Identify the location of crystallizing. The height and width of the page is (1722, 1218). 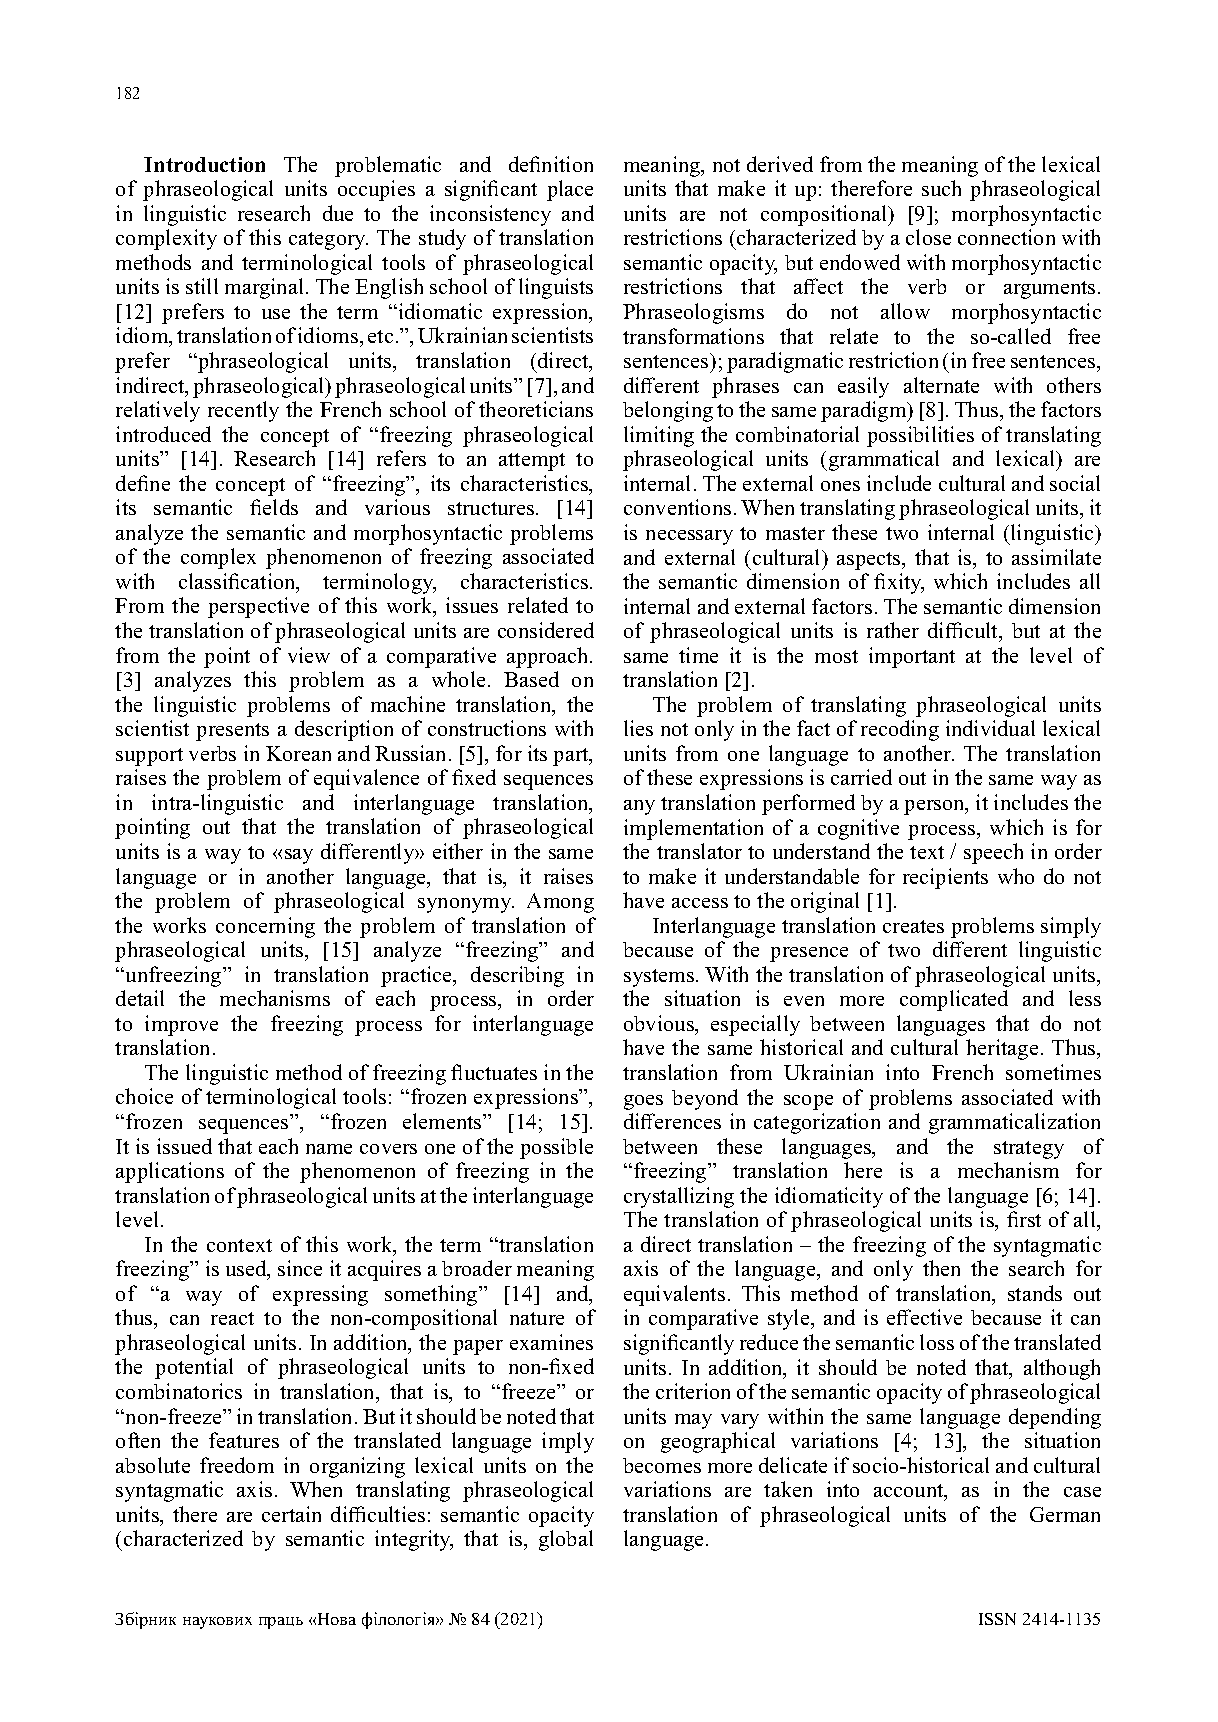
(679, 1197).
